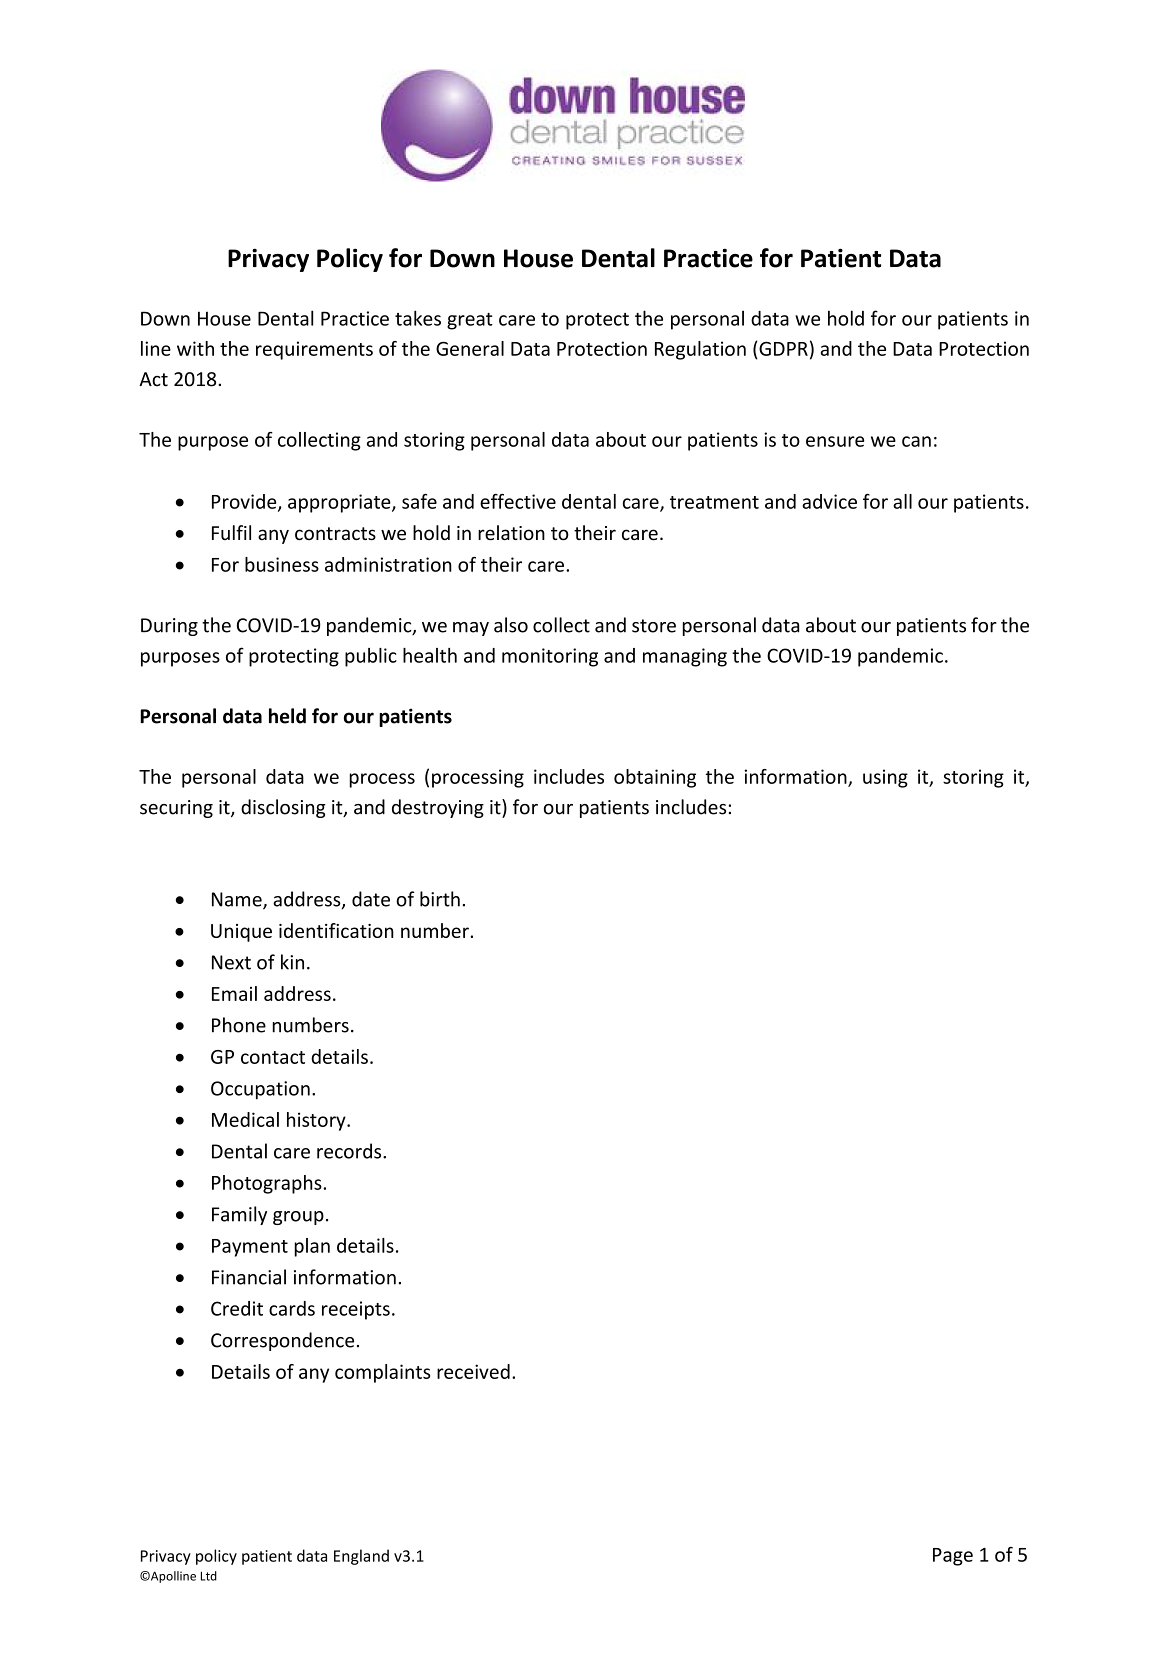 The image size is (1169, 1654). What do you see at coordinates (470, 348) in the screenshot?
I see `General` at bounding box center [470, 348].
